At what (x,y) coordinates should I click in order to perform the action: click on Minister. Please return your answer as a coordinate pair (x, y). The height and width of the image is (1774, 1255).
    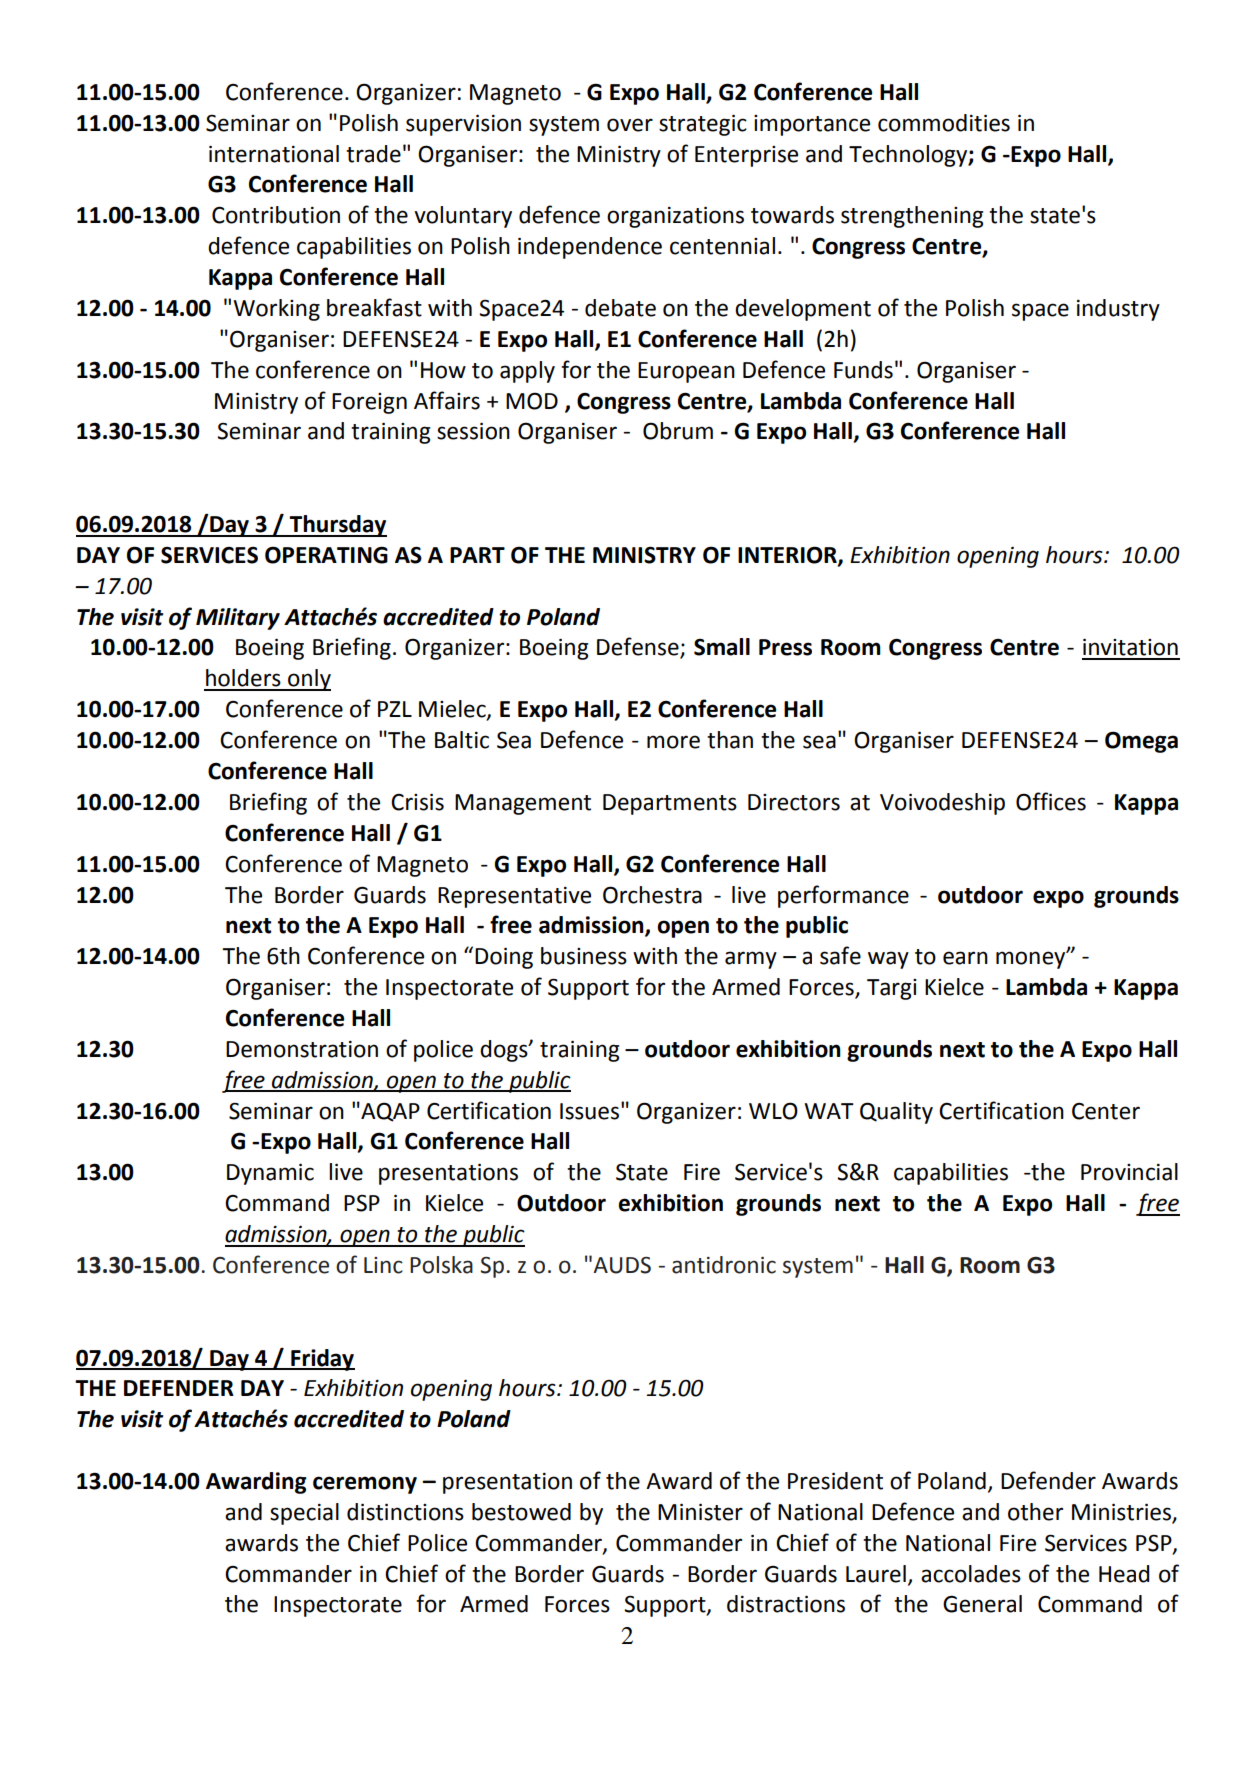
    Looking at the image, I should click on (700, 1512).
